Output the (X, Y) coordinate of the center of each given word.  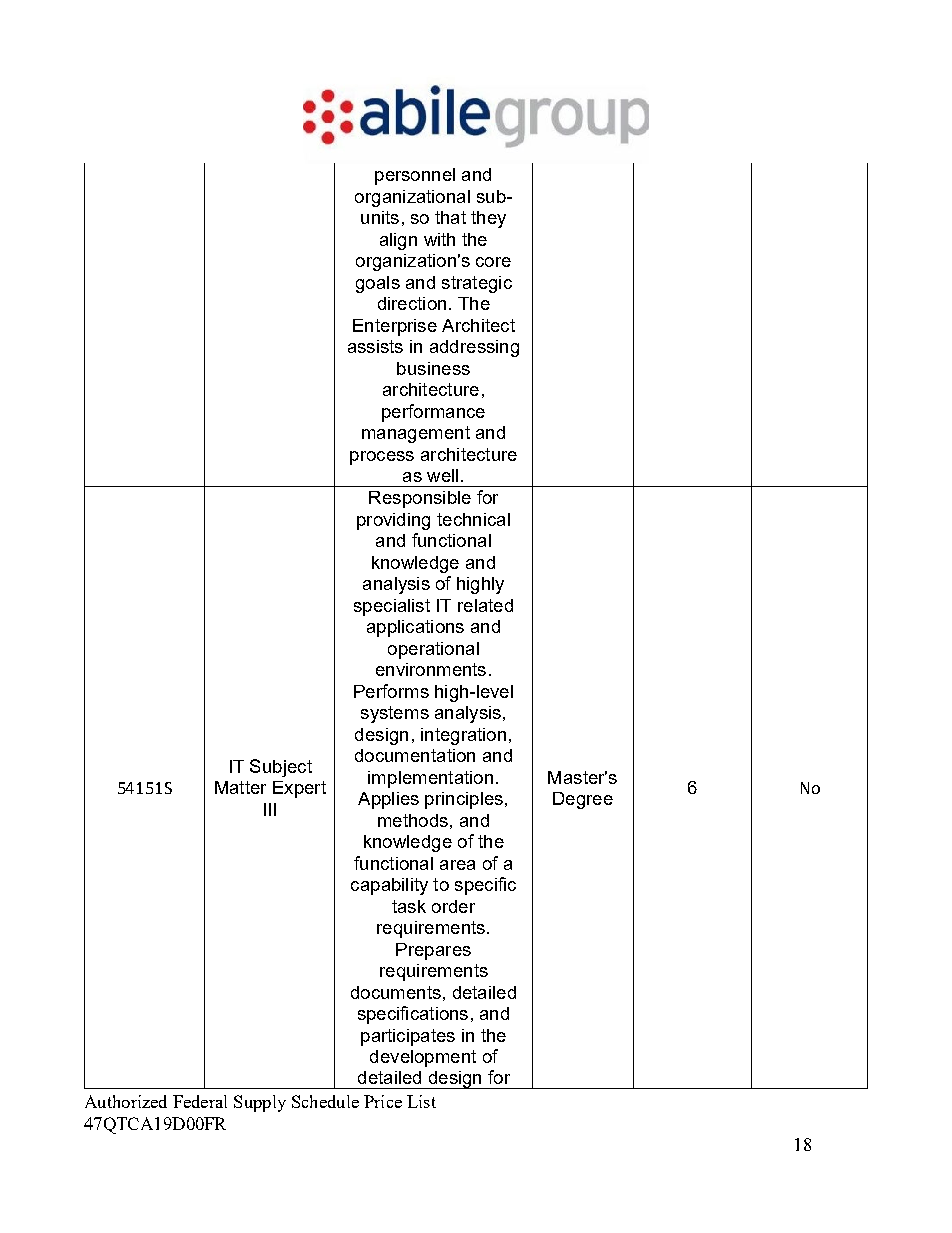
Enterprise (395, 327)
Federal (200, 1101)
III (270, 809)
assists (375, 346)
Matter (240, 787)
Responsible (420, 499)
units (380, 217)
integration (463, 736)
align (398, 241)
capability (389, 886)
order (453, 906)
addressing (474, 348)
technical (473, 519)
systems (395, 714)
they (488, 219)
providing (393, 521)
